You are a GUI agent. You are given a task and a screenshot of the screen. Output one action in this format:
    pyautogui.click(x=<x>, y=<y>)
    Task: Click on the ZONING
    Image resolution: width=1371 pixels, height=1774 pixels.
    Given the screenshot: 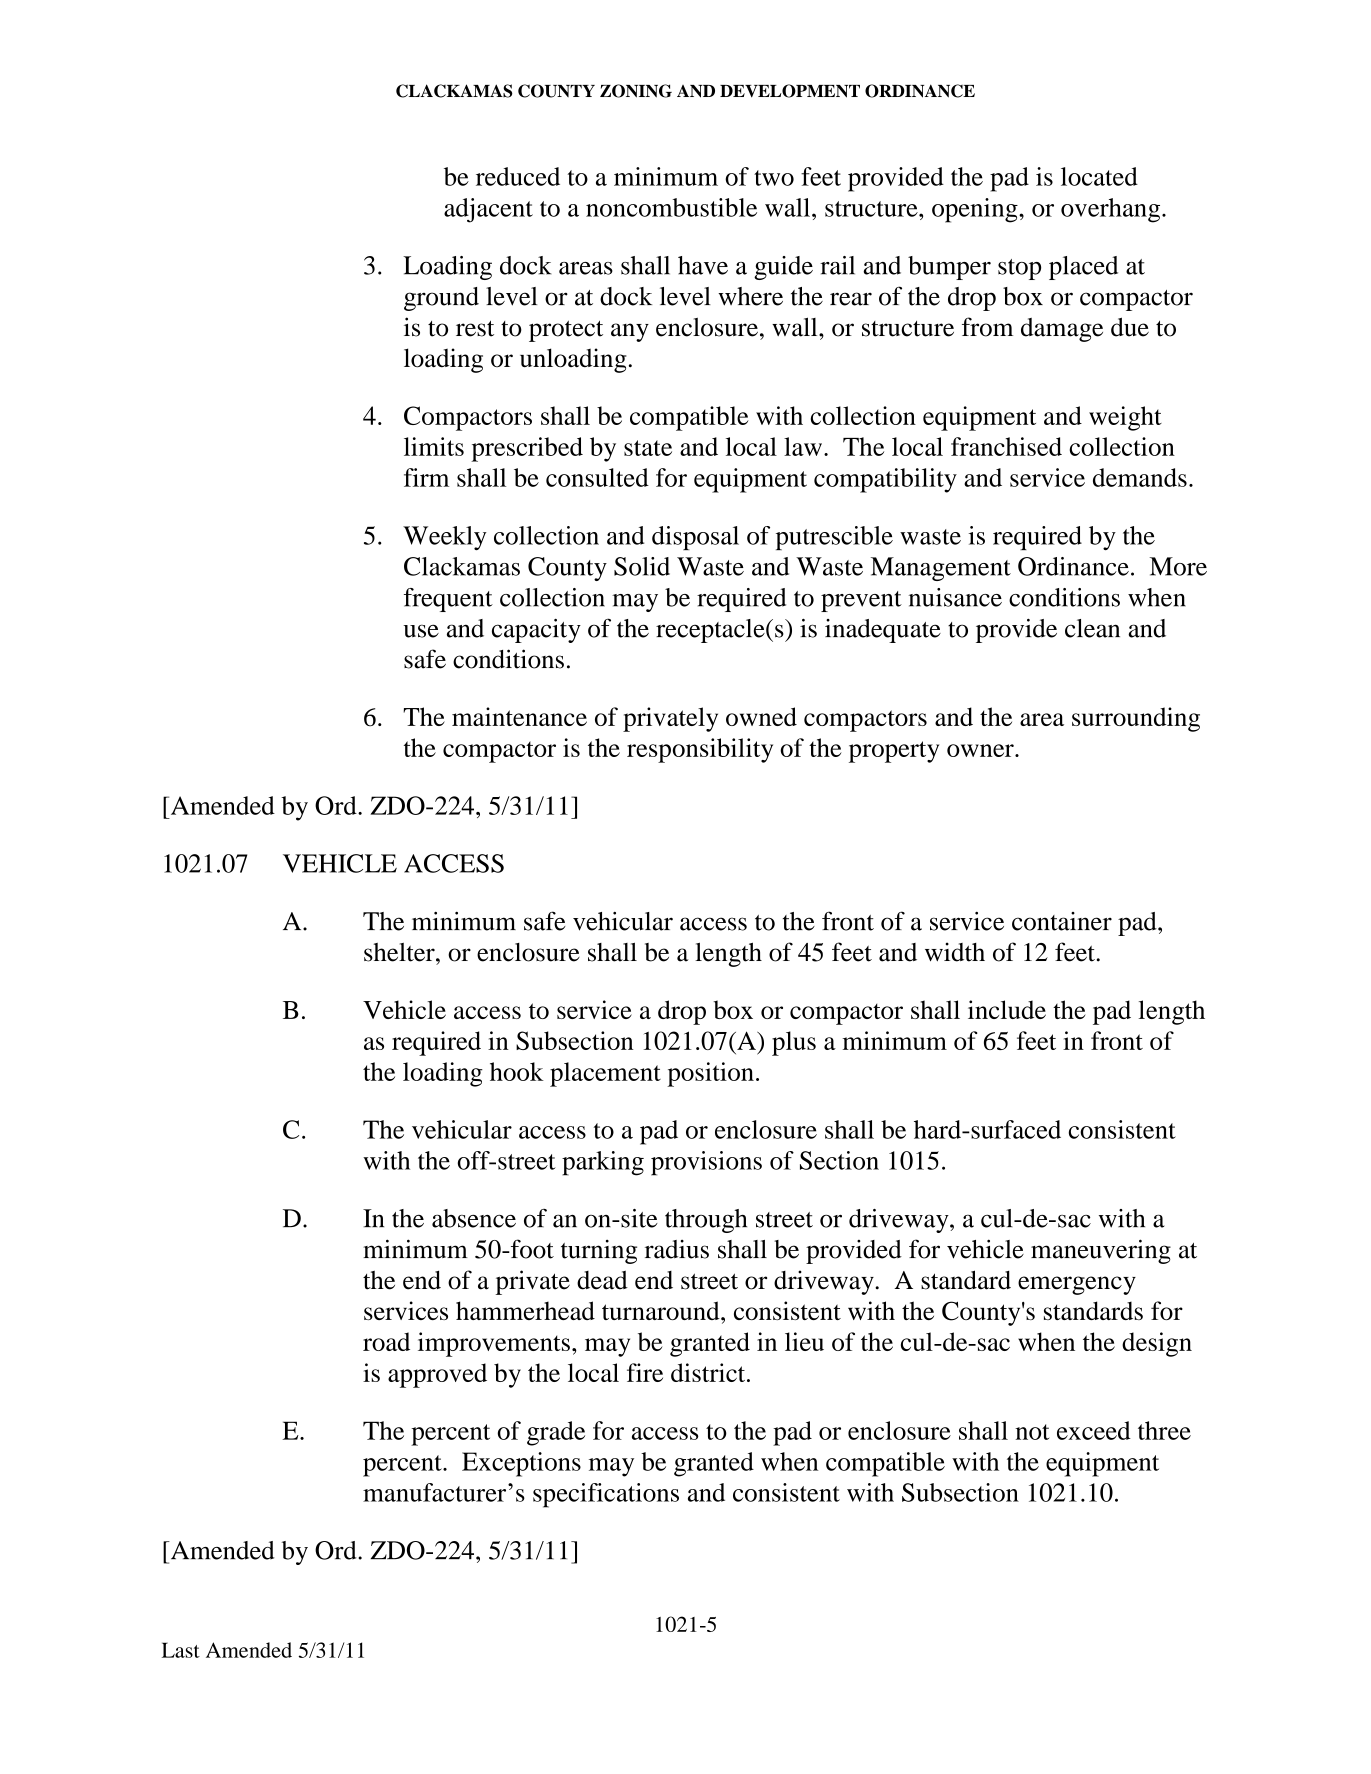 What is the action you would take?
    pyautogui.click(x=636, y=91)
